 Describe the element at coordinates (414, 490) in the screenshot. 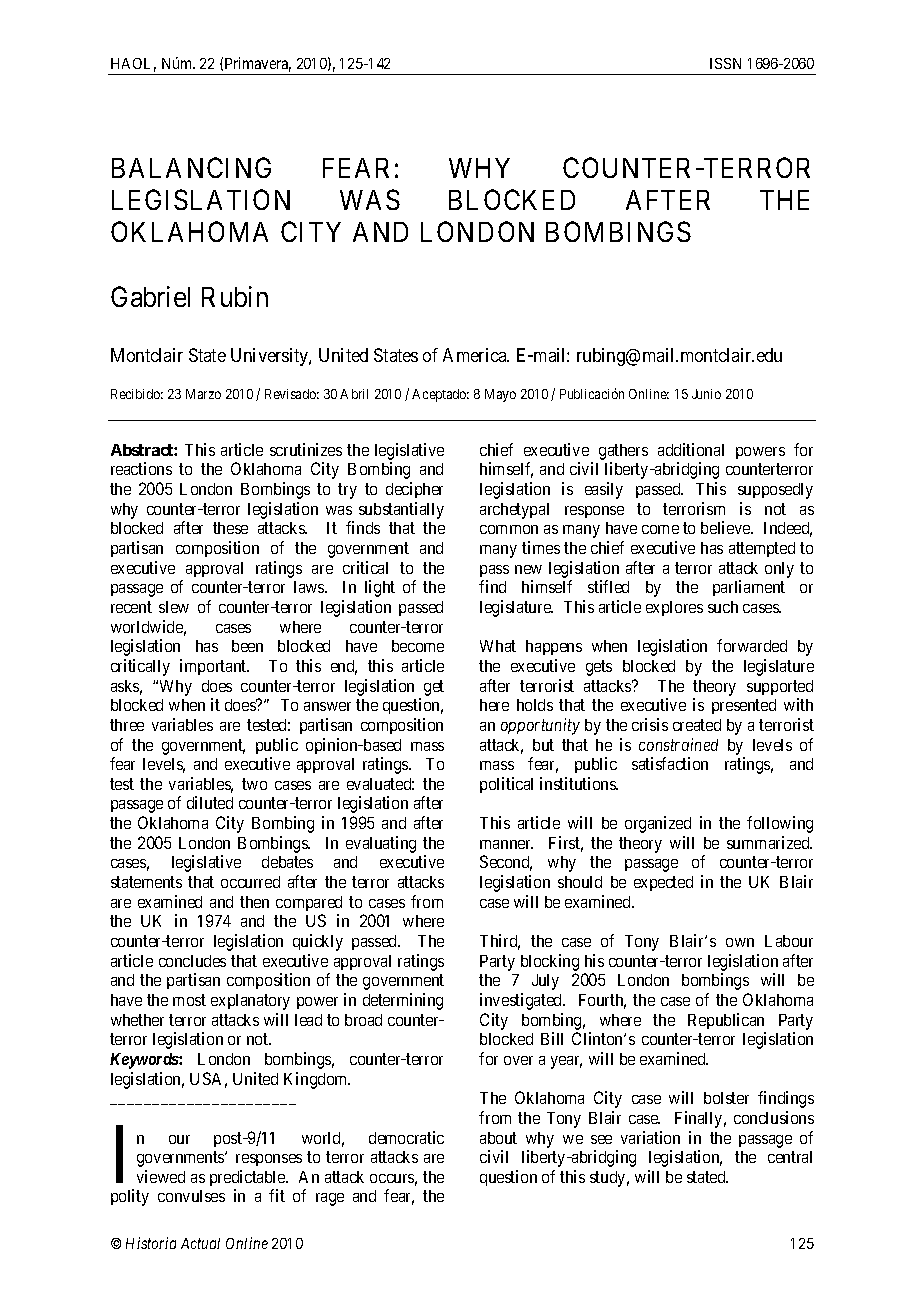

I see `decipher` at that location.
